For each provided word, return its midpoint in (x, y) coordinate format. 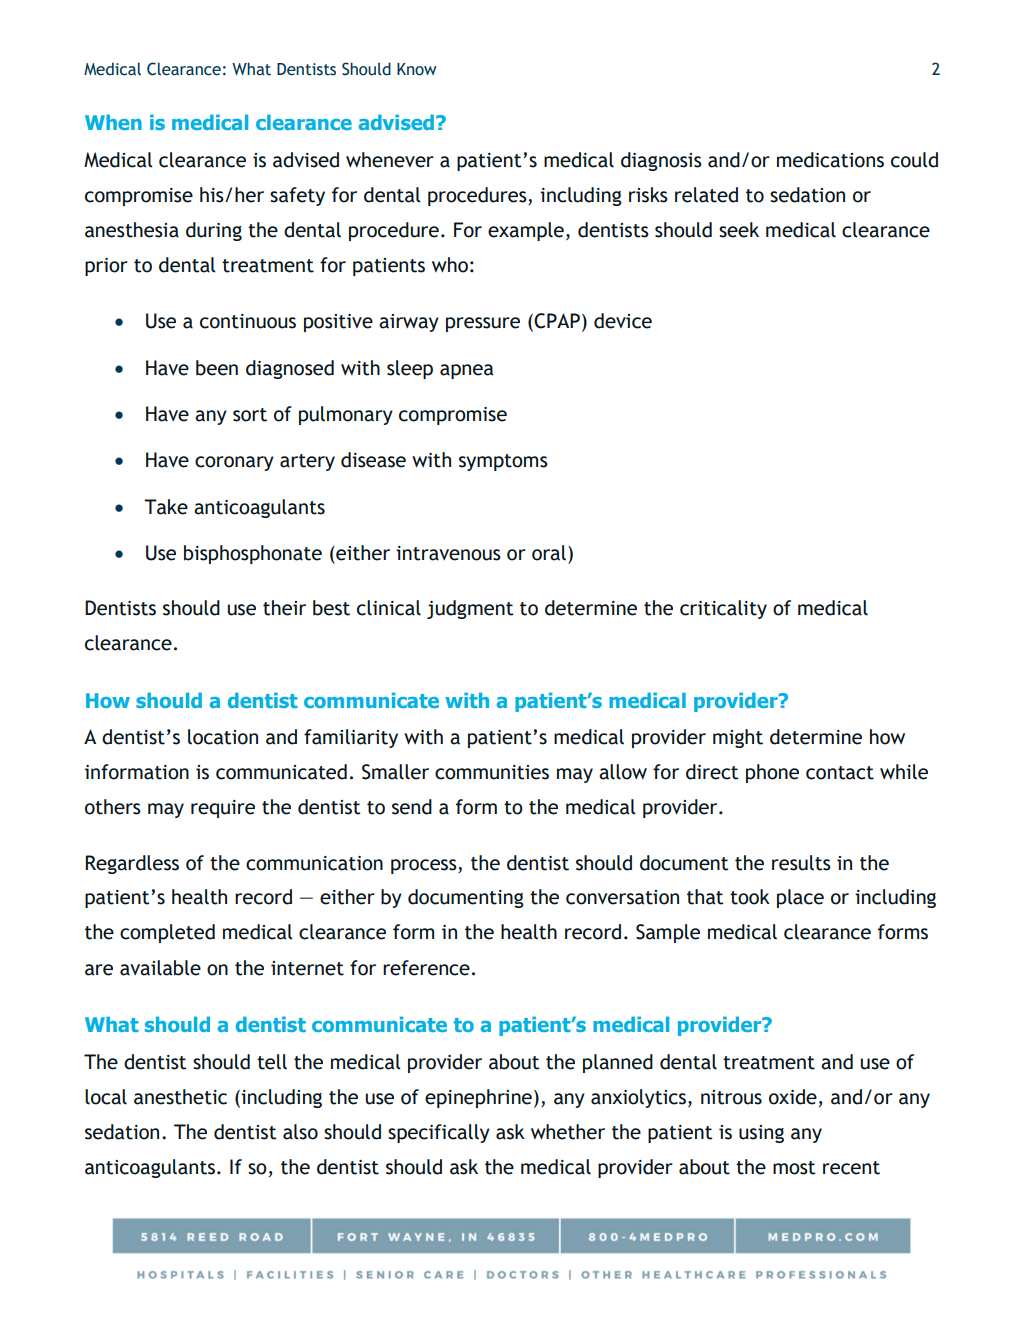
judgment (470, 609)
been (217, 368)
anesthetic (180, 1097)
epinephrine (478, 1098)
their (284, 608)
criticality (723, 609)
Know (417, 69)
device (623, 321)
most (794, 1168)
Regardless (132, 864)
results (801, 863)
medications (830, 160)
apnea (466, 371)
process (425, 866)
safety (297, 196)
